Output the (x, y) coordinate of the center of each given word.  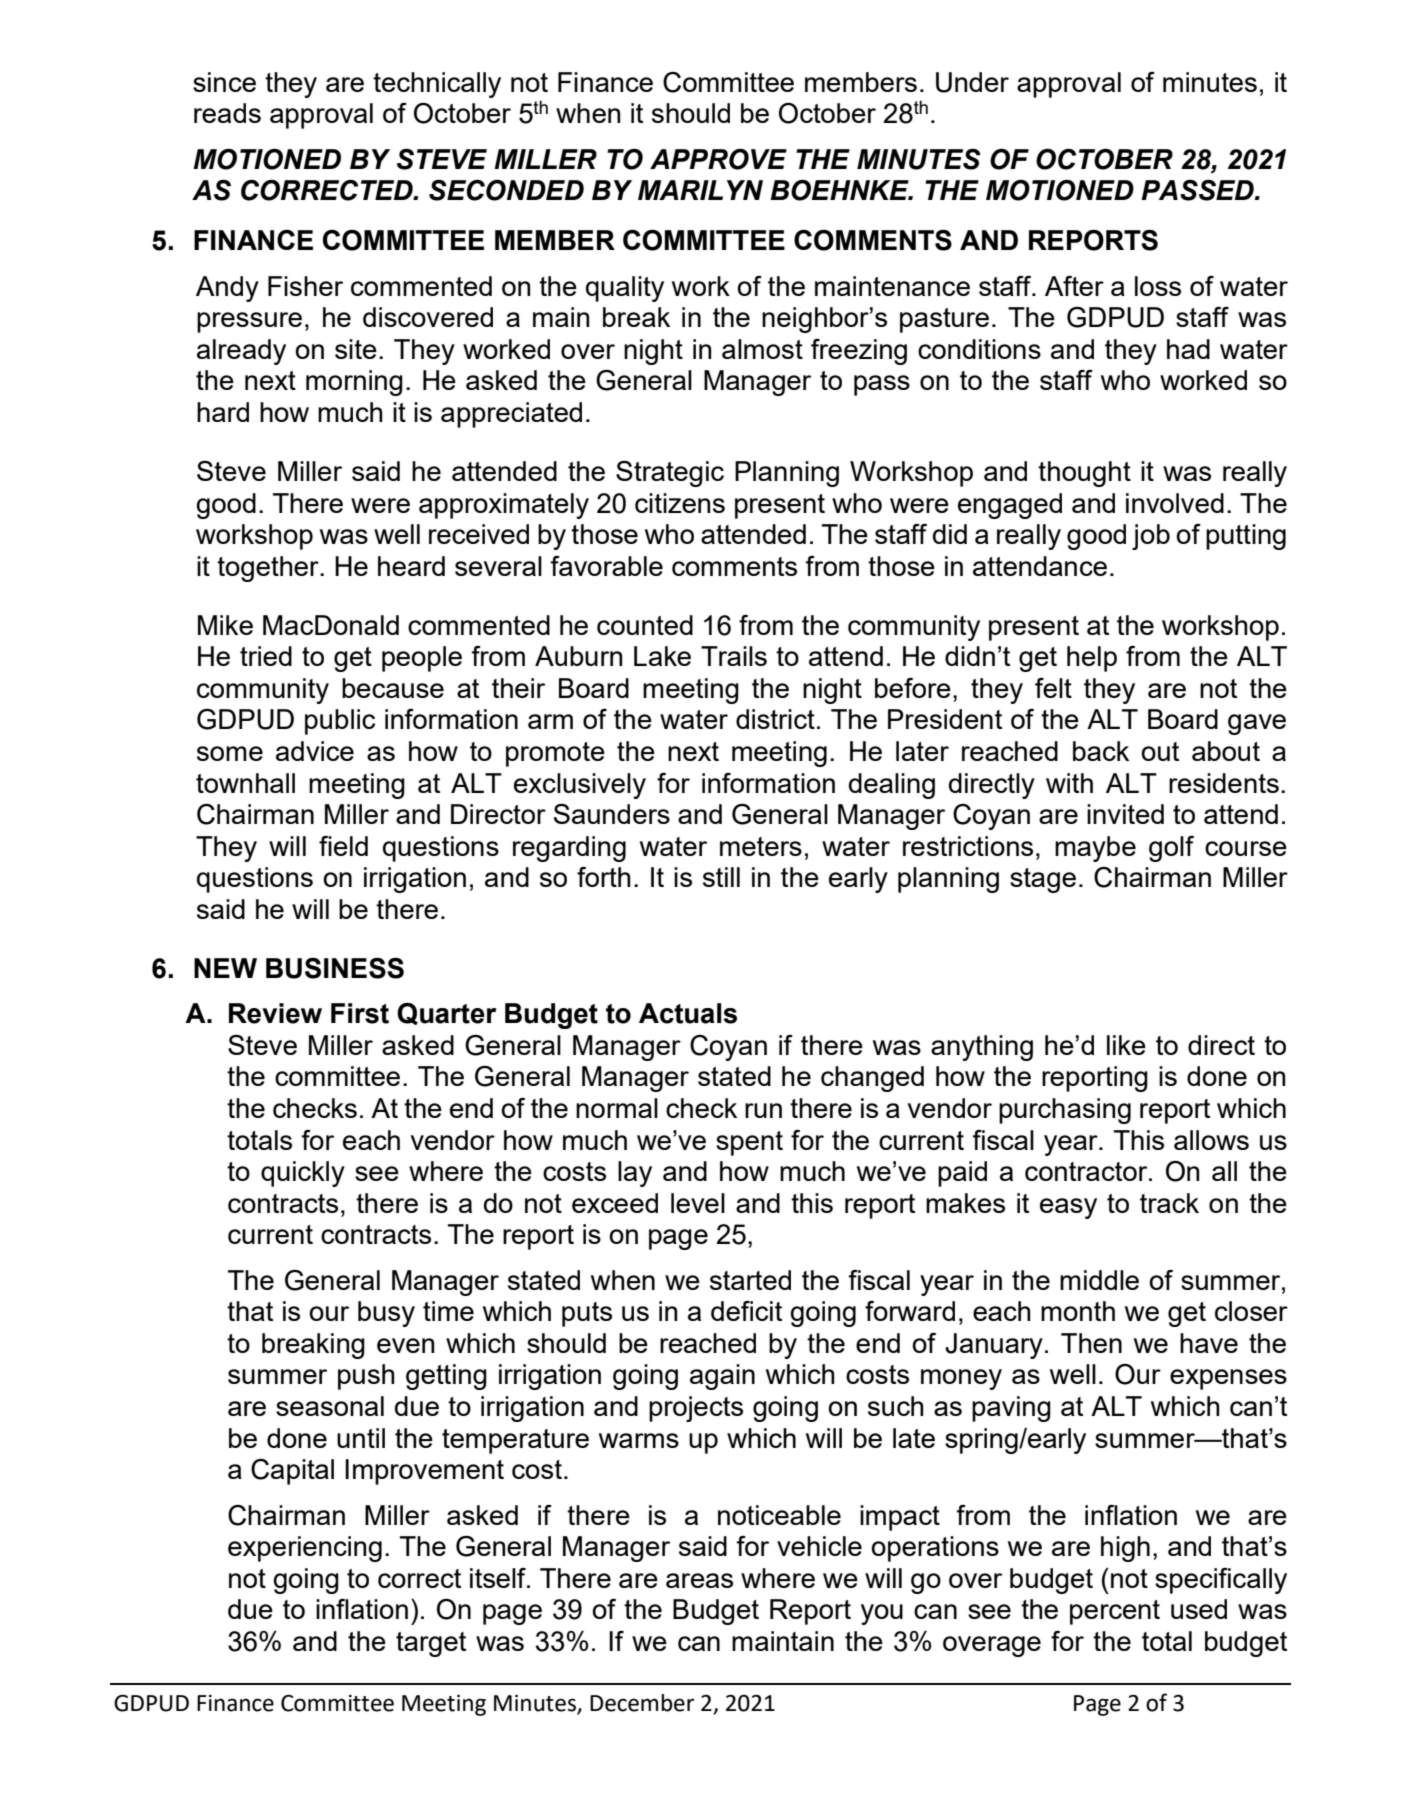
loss (1158, 286)
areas (699, 1580)
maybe (1095, 849)
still (721, 877)
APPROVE (718, 159)
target (431, 1644)
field (343, 846)
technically (437, 85)
